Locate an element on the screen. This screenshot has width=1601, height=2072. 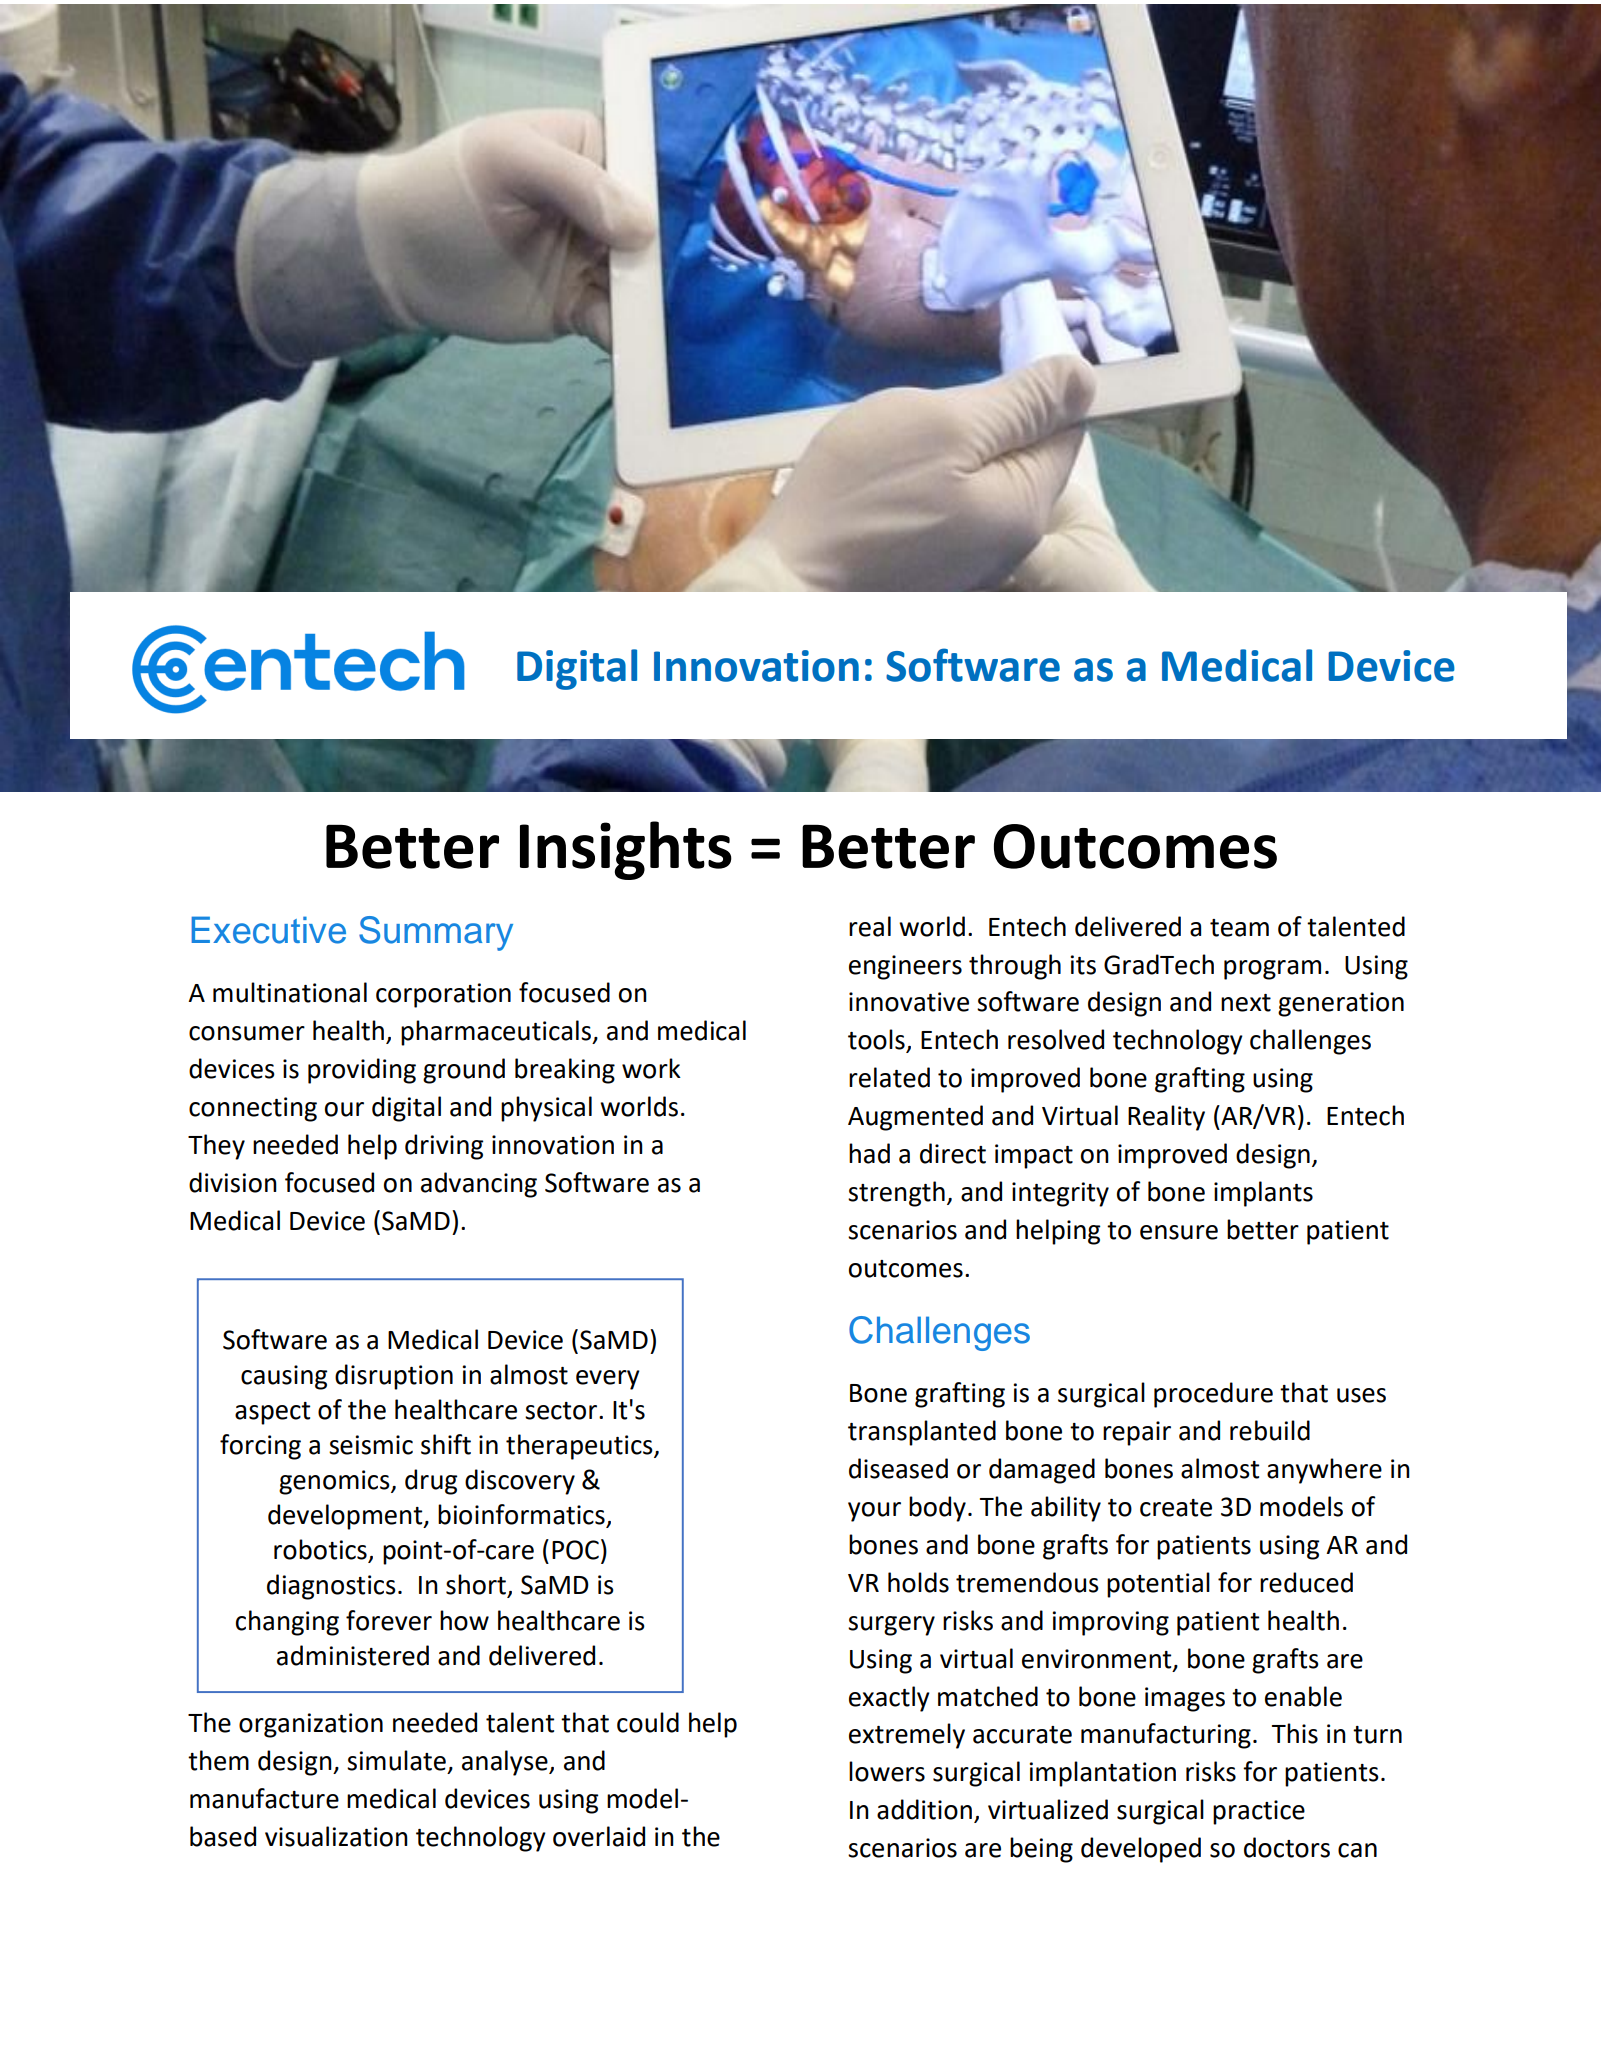
manufacture is located at coordinates (264, 1798).
